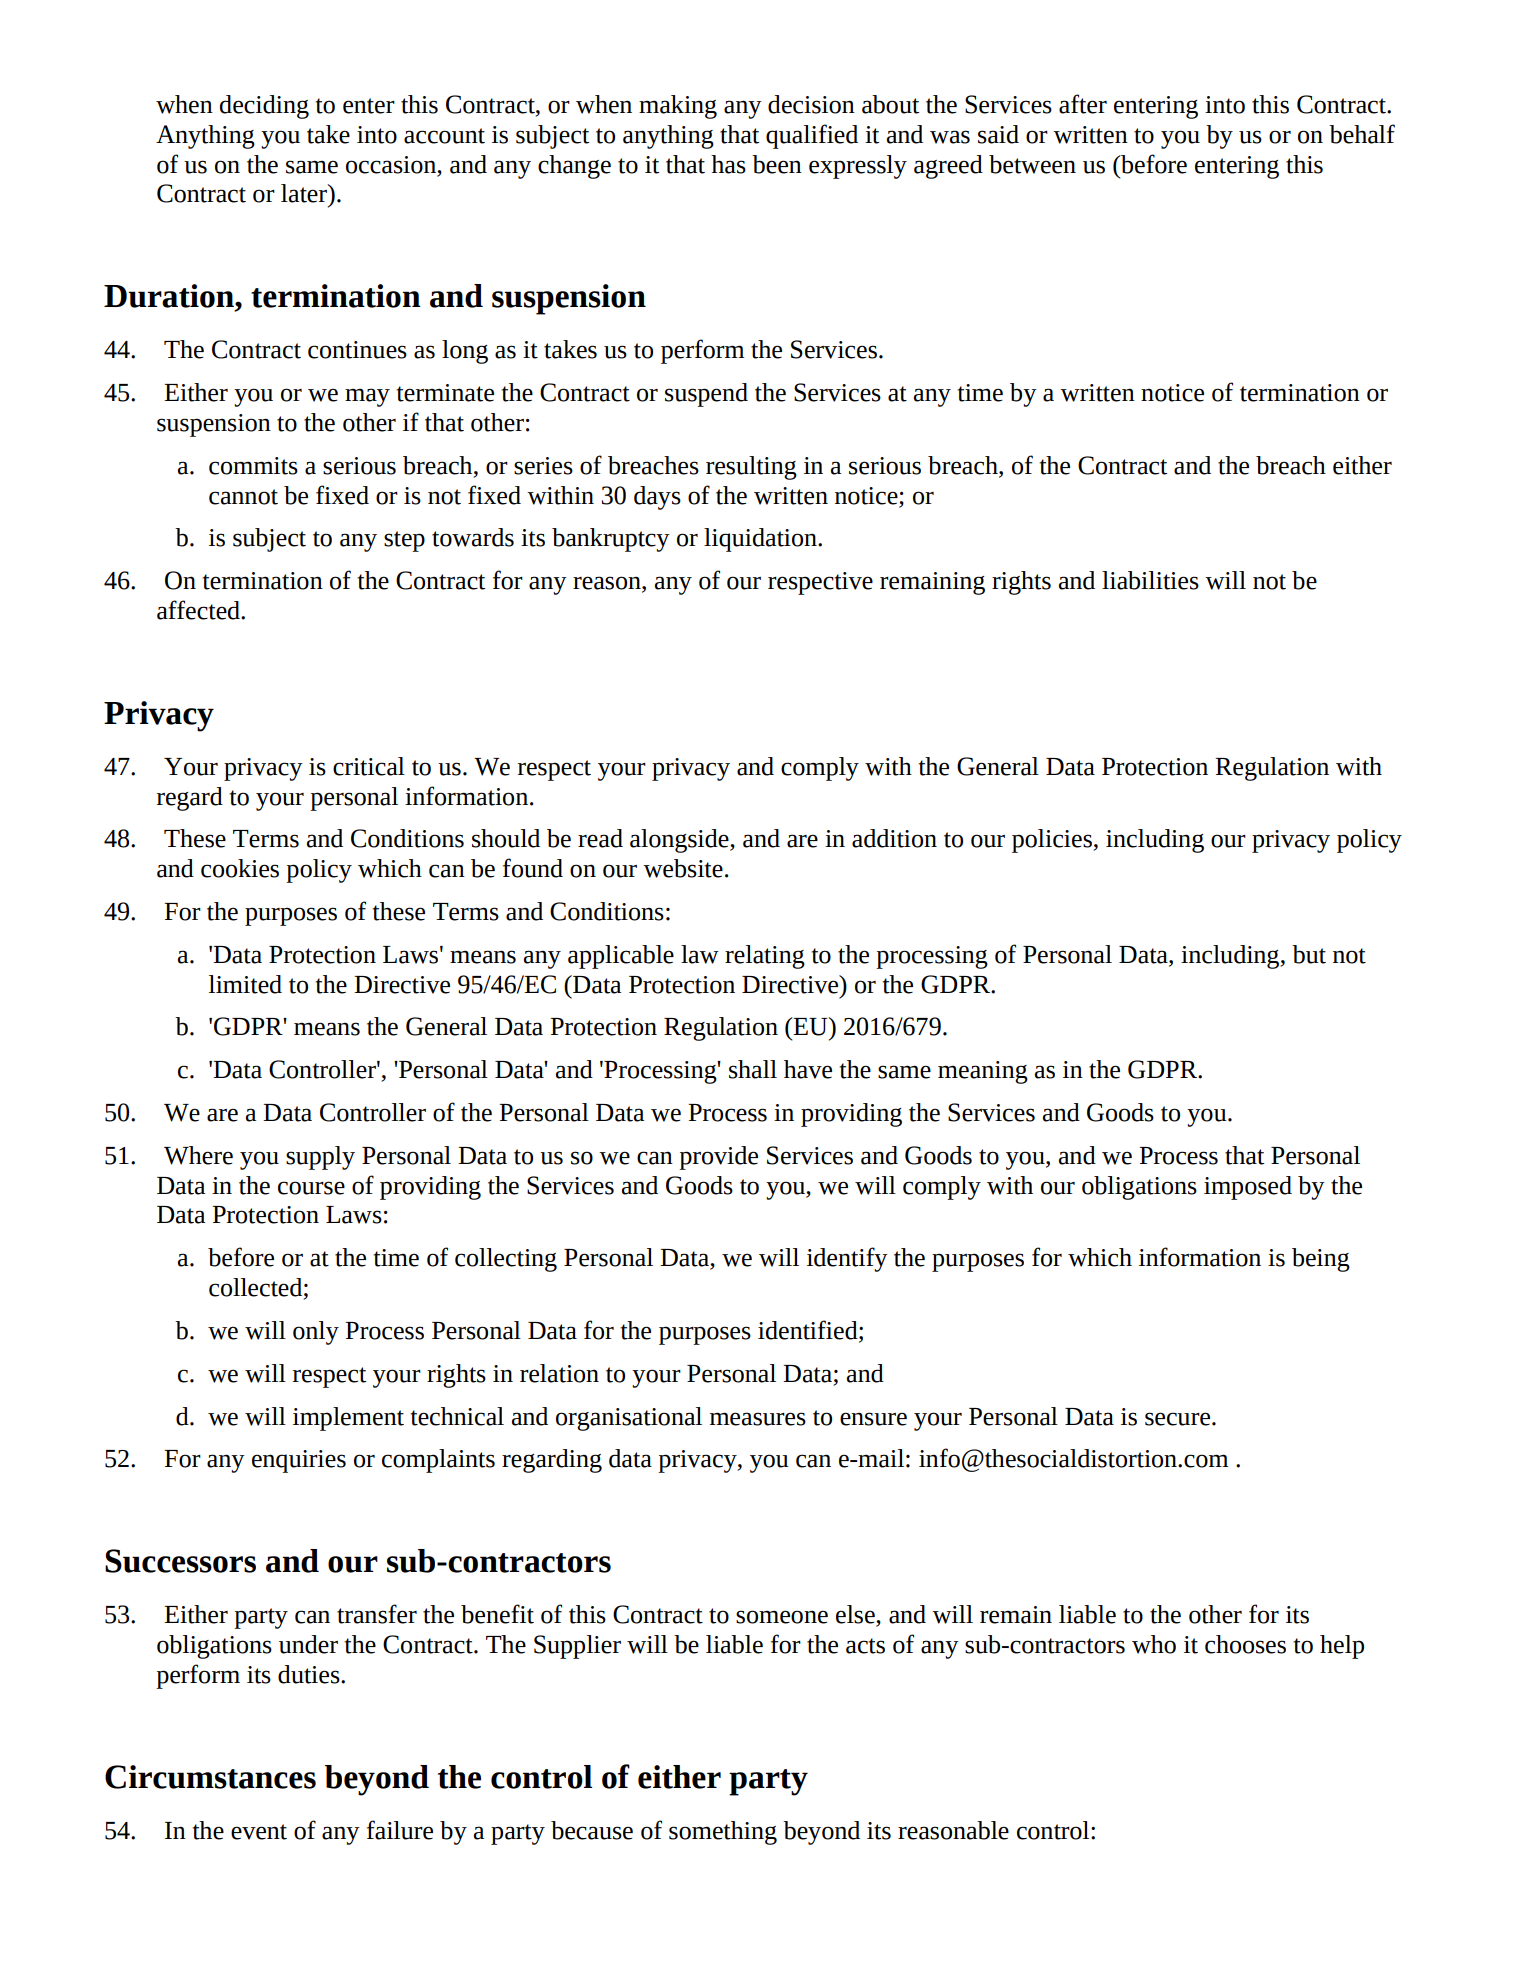 The height and width of the image is (1966, 1519). What do you see at coordinates (777, 164) in the image?
I see `been` at bounding box center [777, 164].
